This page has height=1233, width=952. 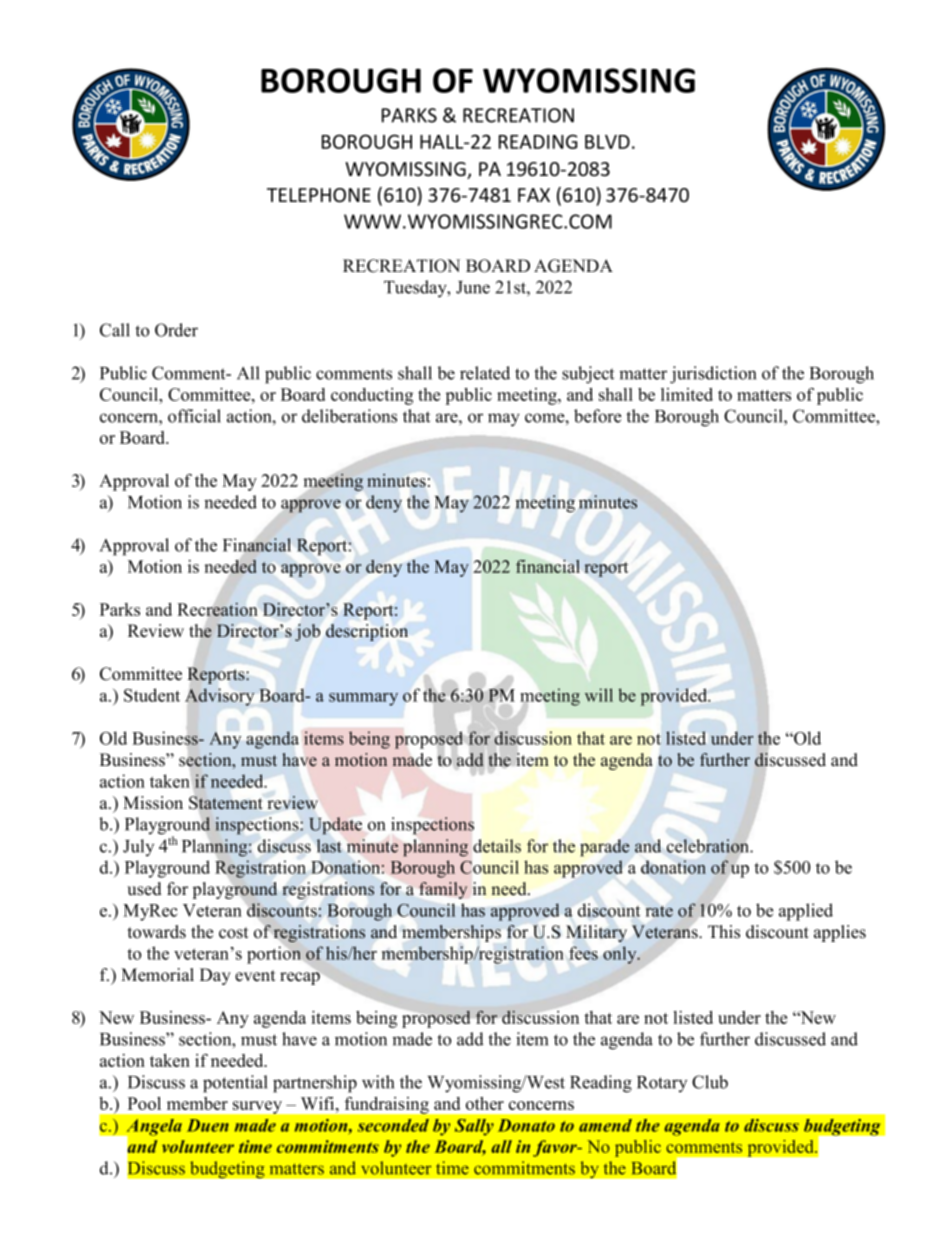 I want to click on parade, so click(x=605, y=848).
